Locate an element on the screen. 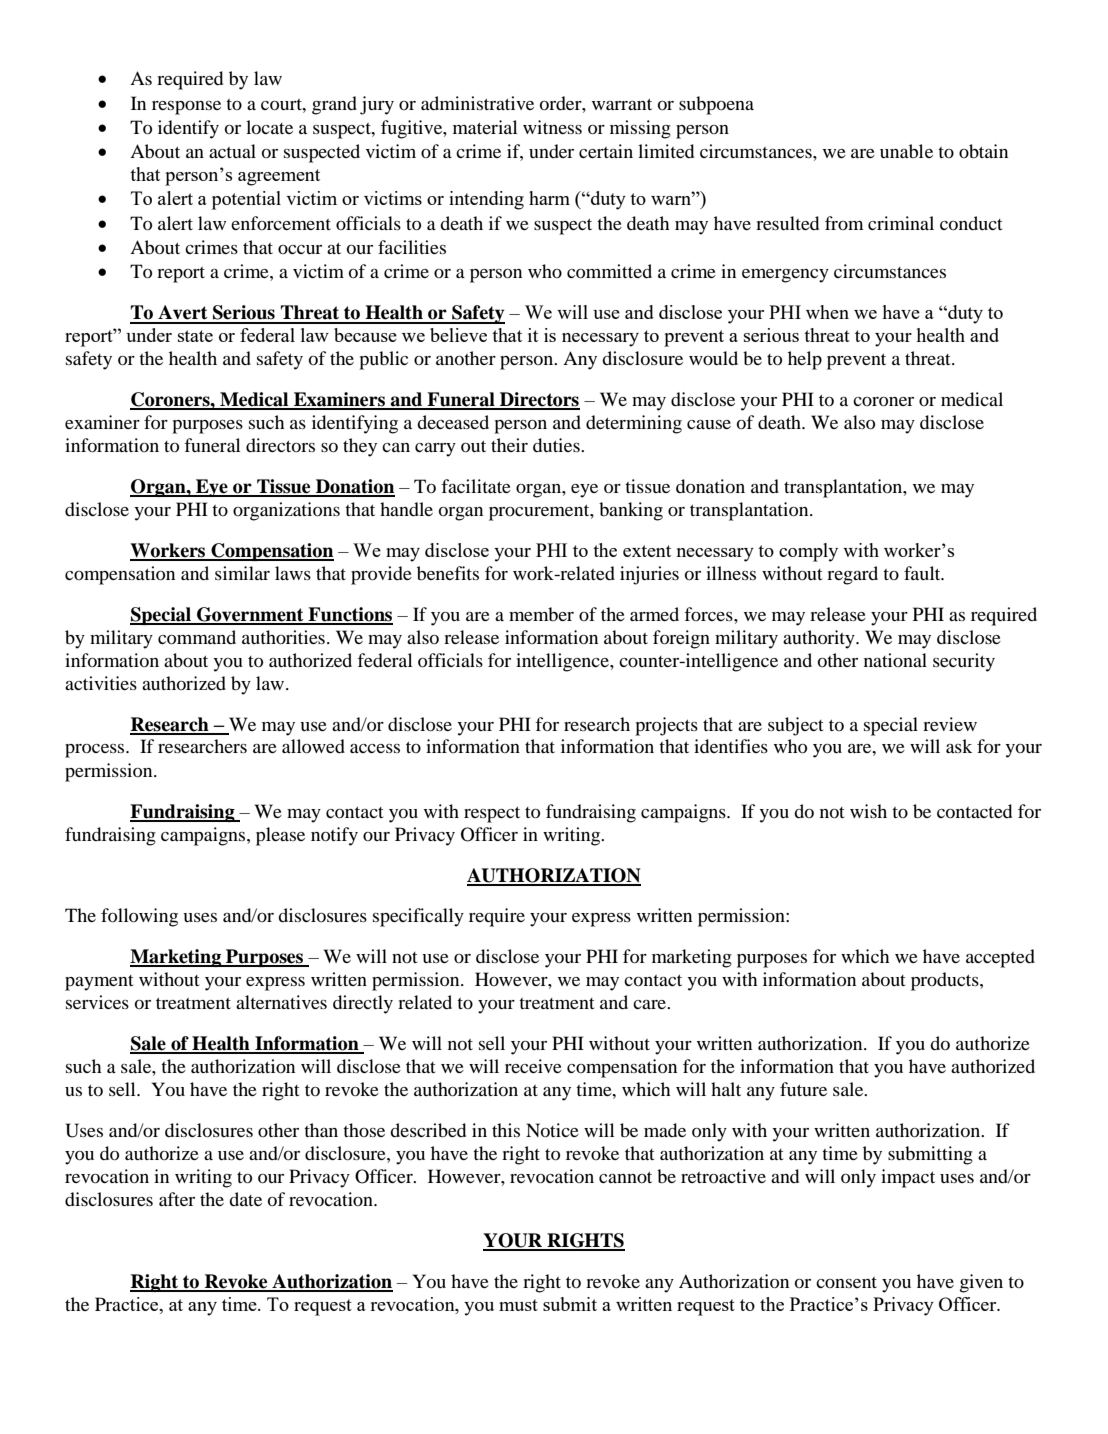  products is located at coordinates (946, 981).
